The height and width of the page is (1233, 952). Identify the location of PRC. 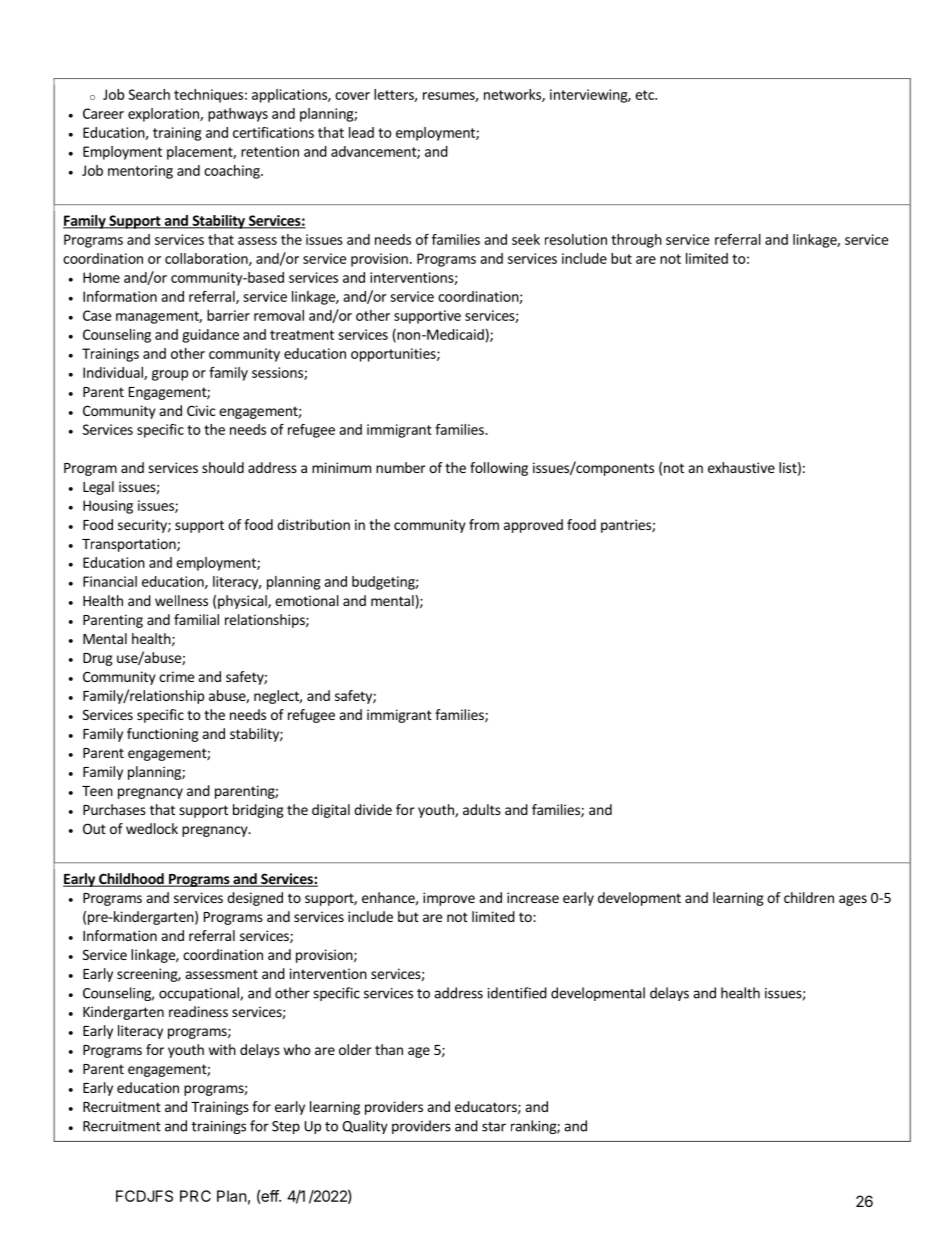
(195, 1196).
